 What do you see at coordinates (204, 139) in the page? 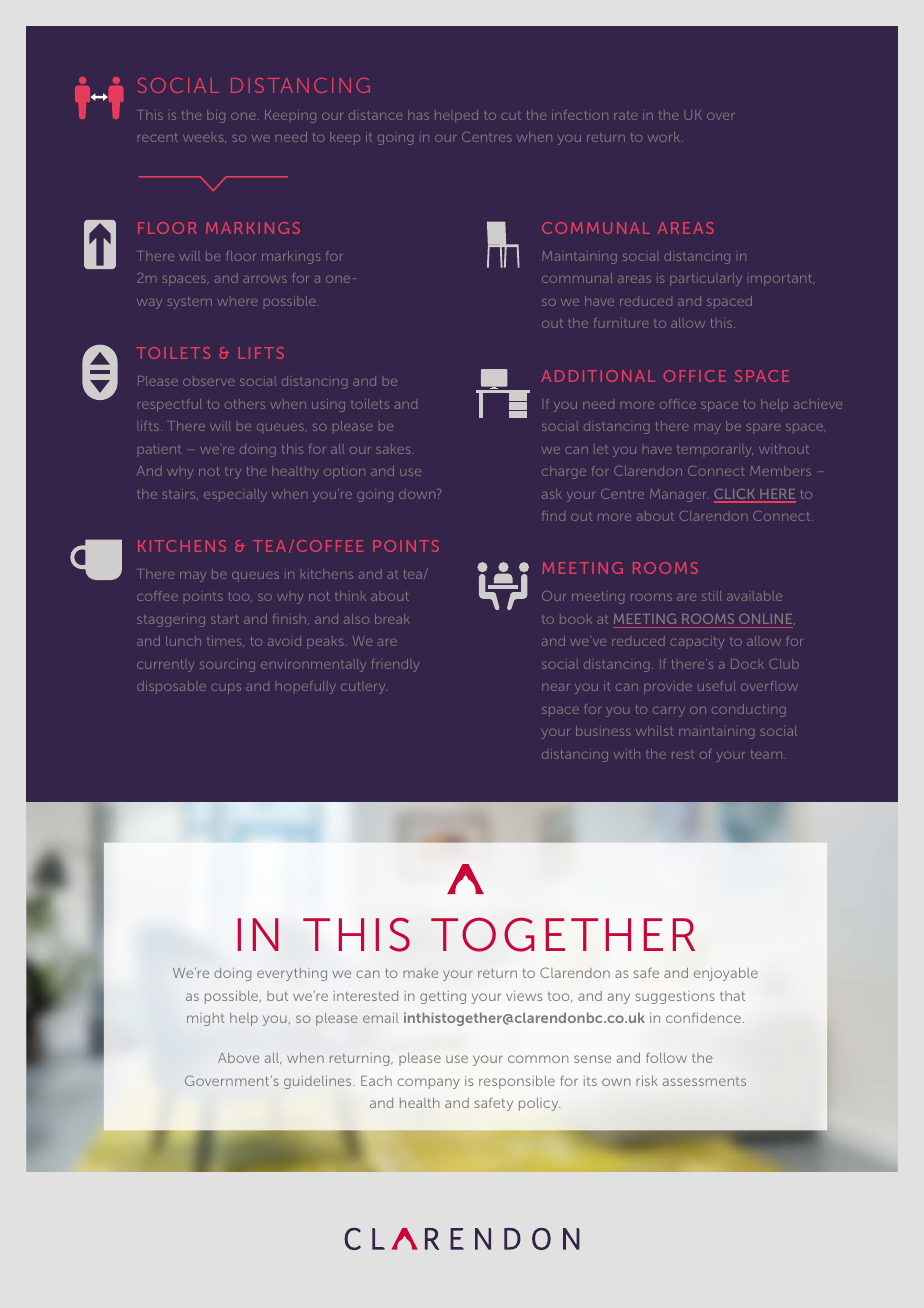
I see `weeks` at bounding box center [204, 139].
